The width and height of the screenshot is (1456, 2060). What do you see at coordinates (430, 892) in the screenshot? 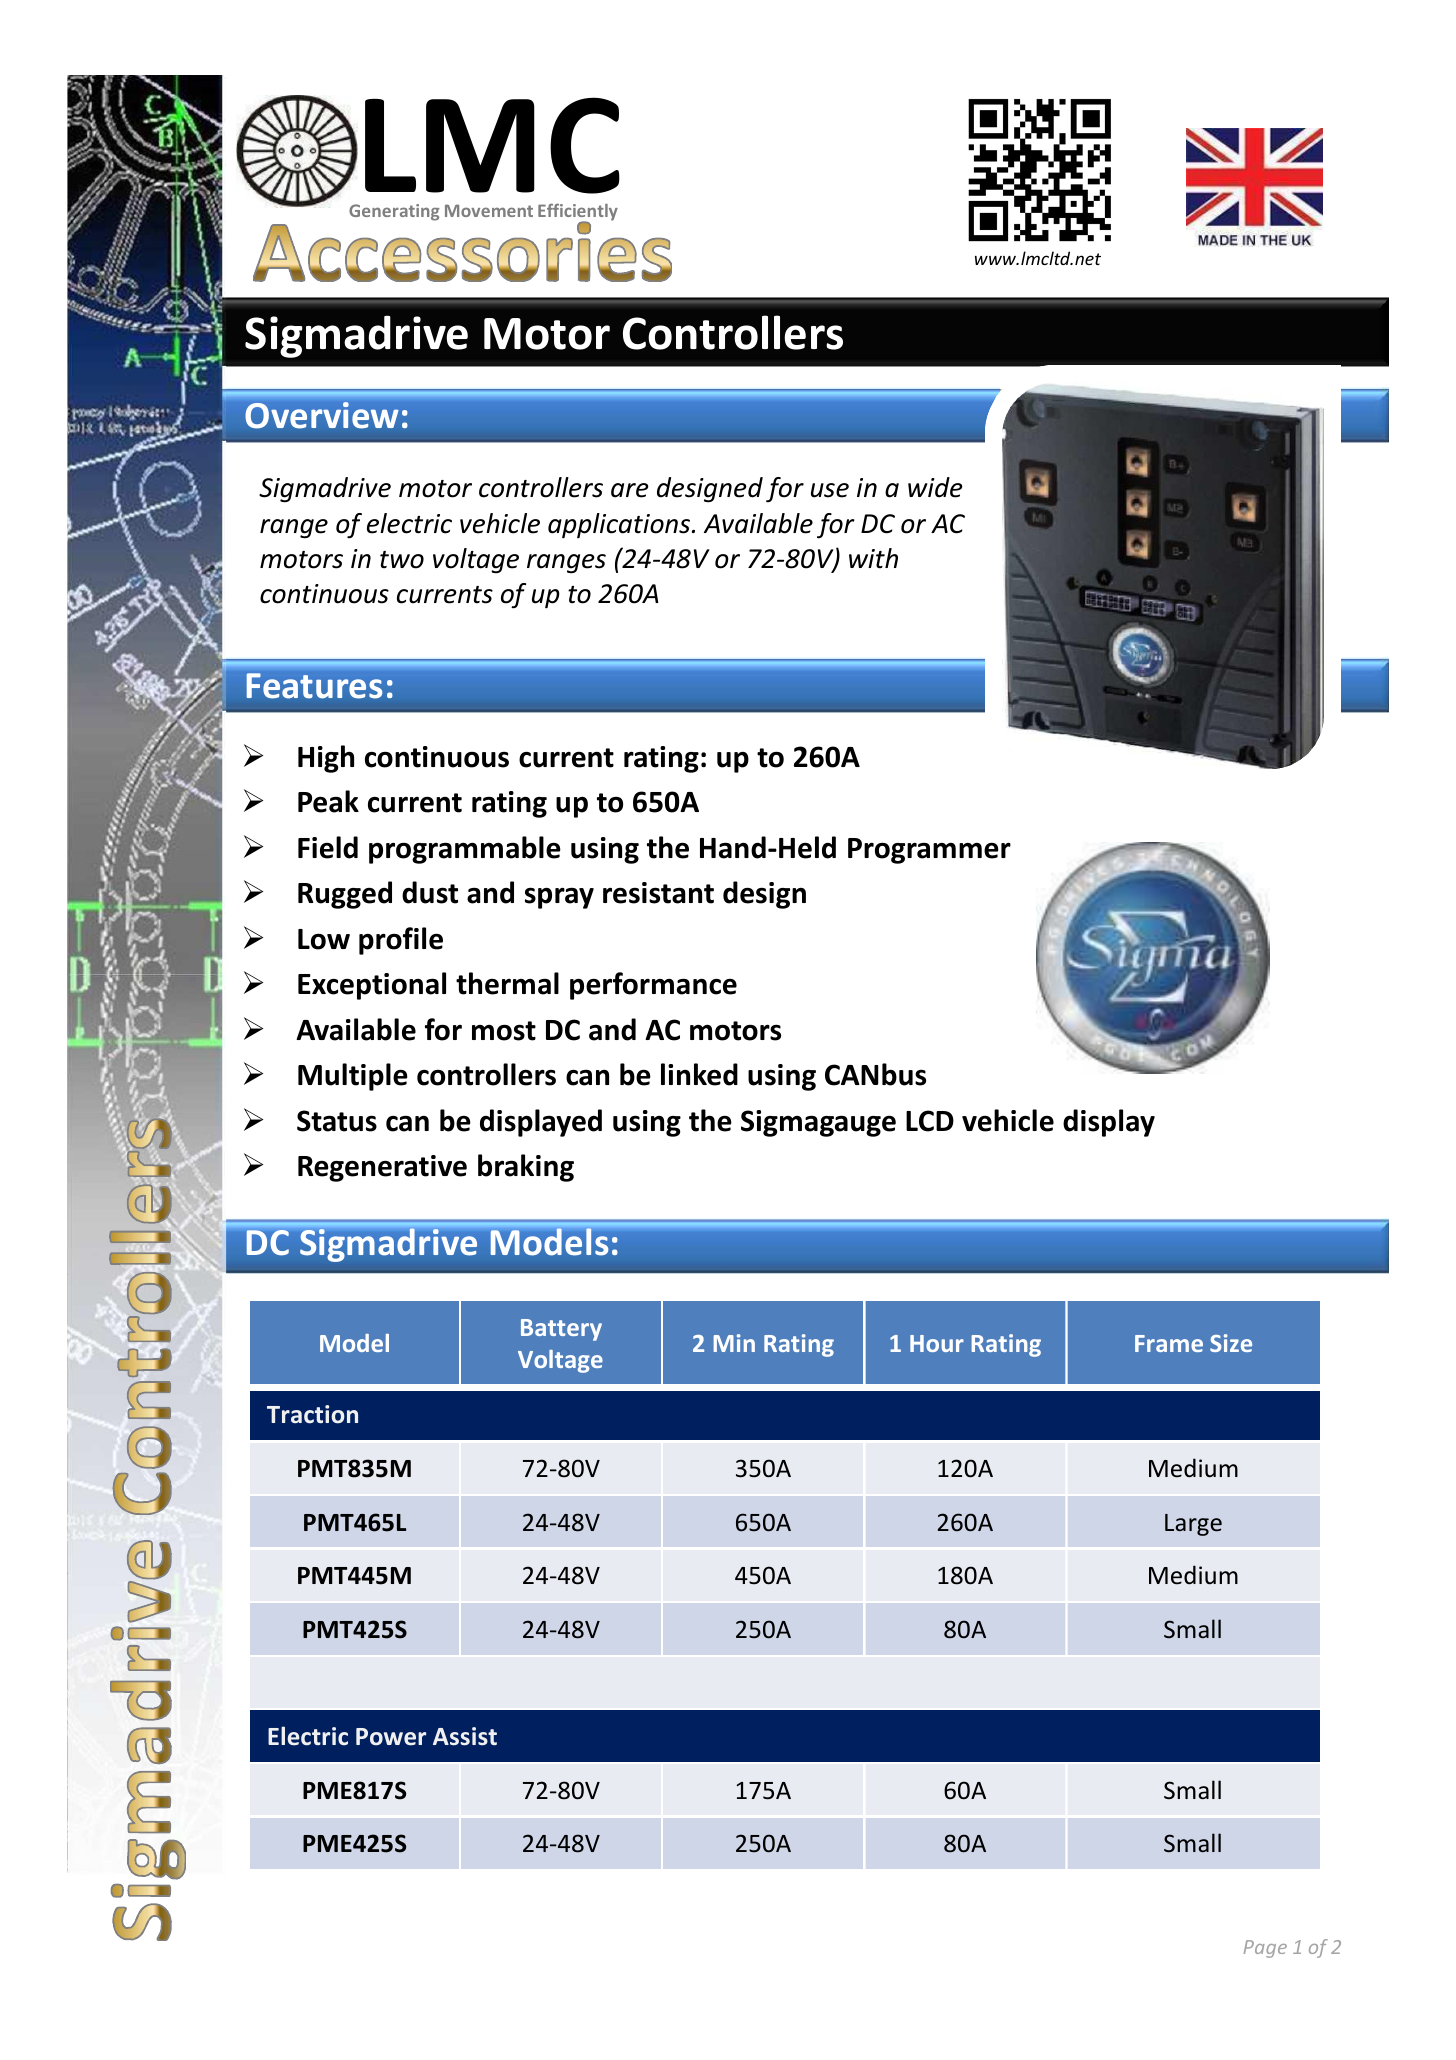
I see `dust` at bounding box center [430, 892].
